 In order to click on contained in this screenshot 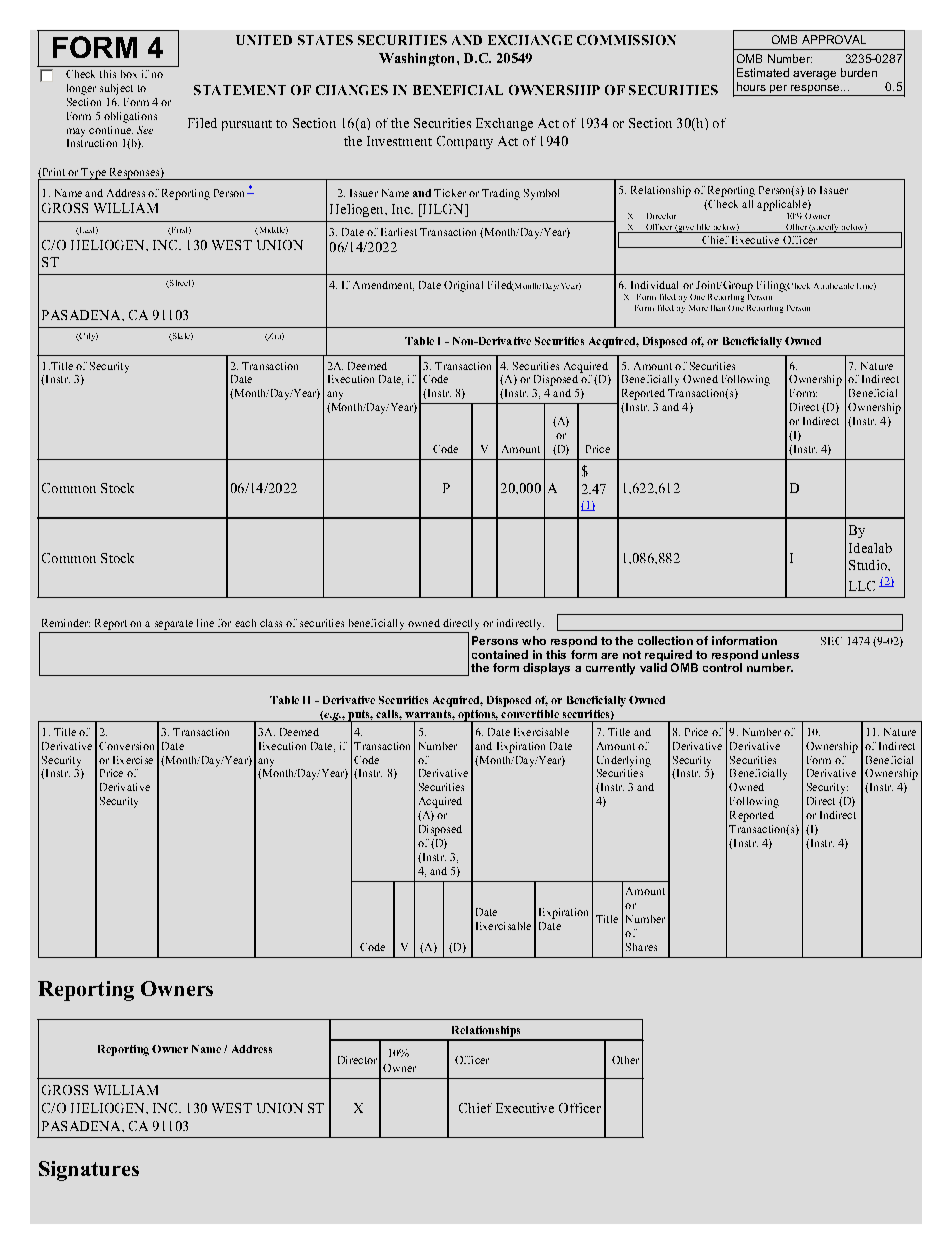, I will do `click(500, 654)`.
